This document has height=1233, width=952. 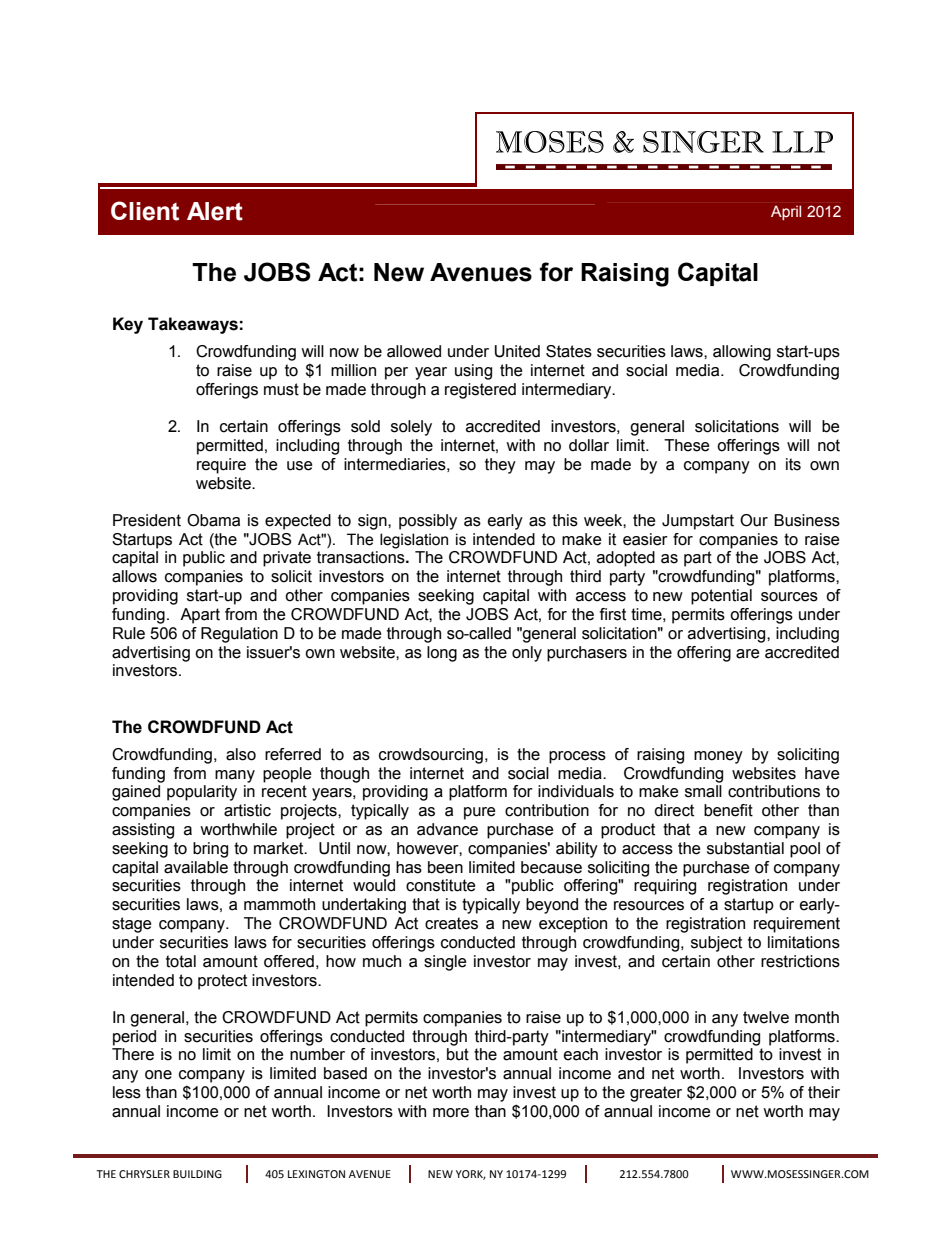 What do you see at coordinates (786, 212) in the document?
I see `April` at bounding box center [786, 212].
